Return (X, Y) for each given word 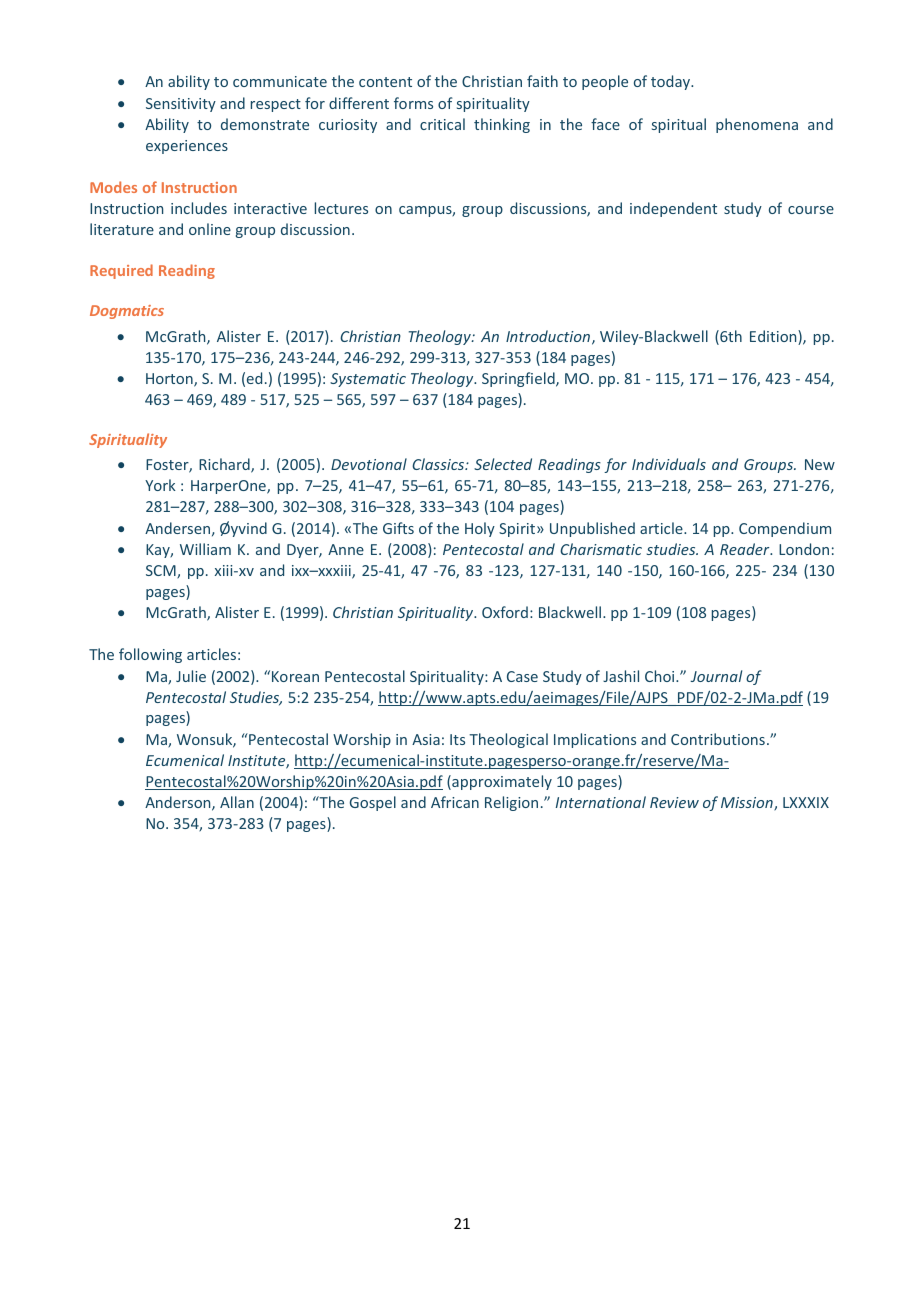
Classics (439, 464)
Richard (225, 465)
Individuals (669, 464)
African (455, 802)
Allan (237, 802)
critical (442, 124)
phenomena (757, 125)
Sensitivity (181, 105)
